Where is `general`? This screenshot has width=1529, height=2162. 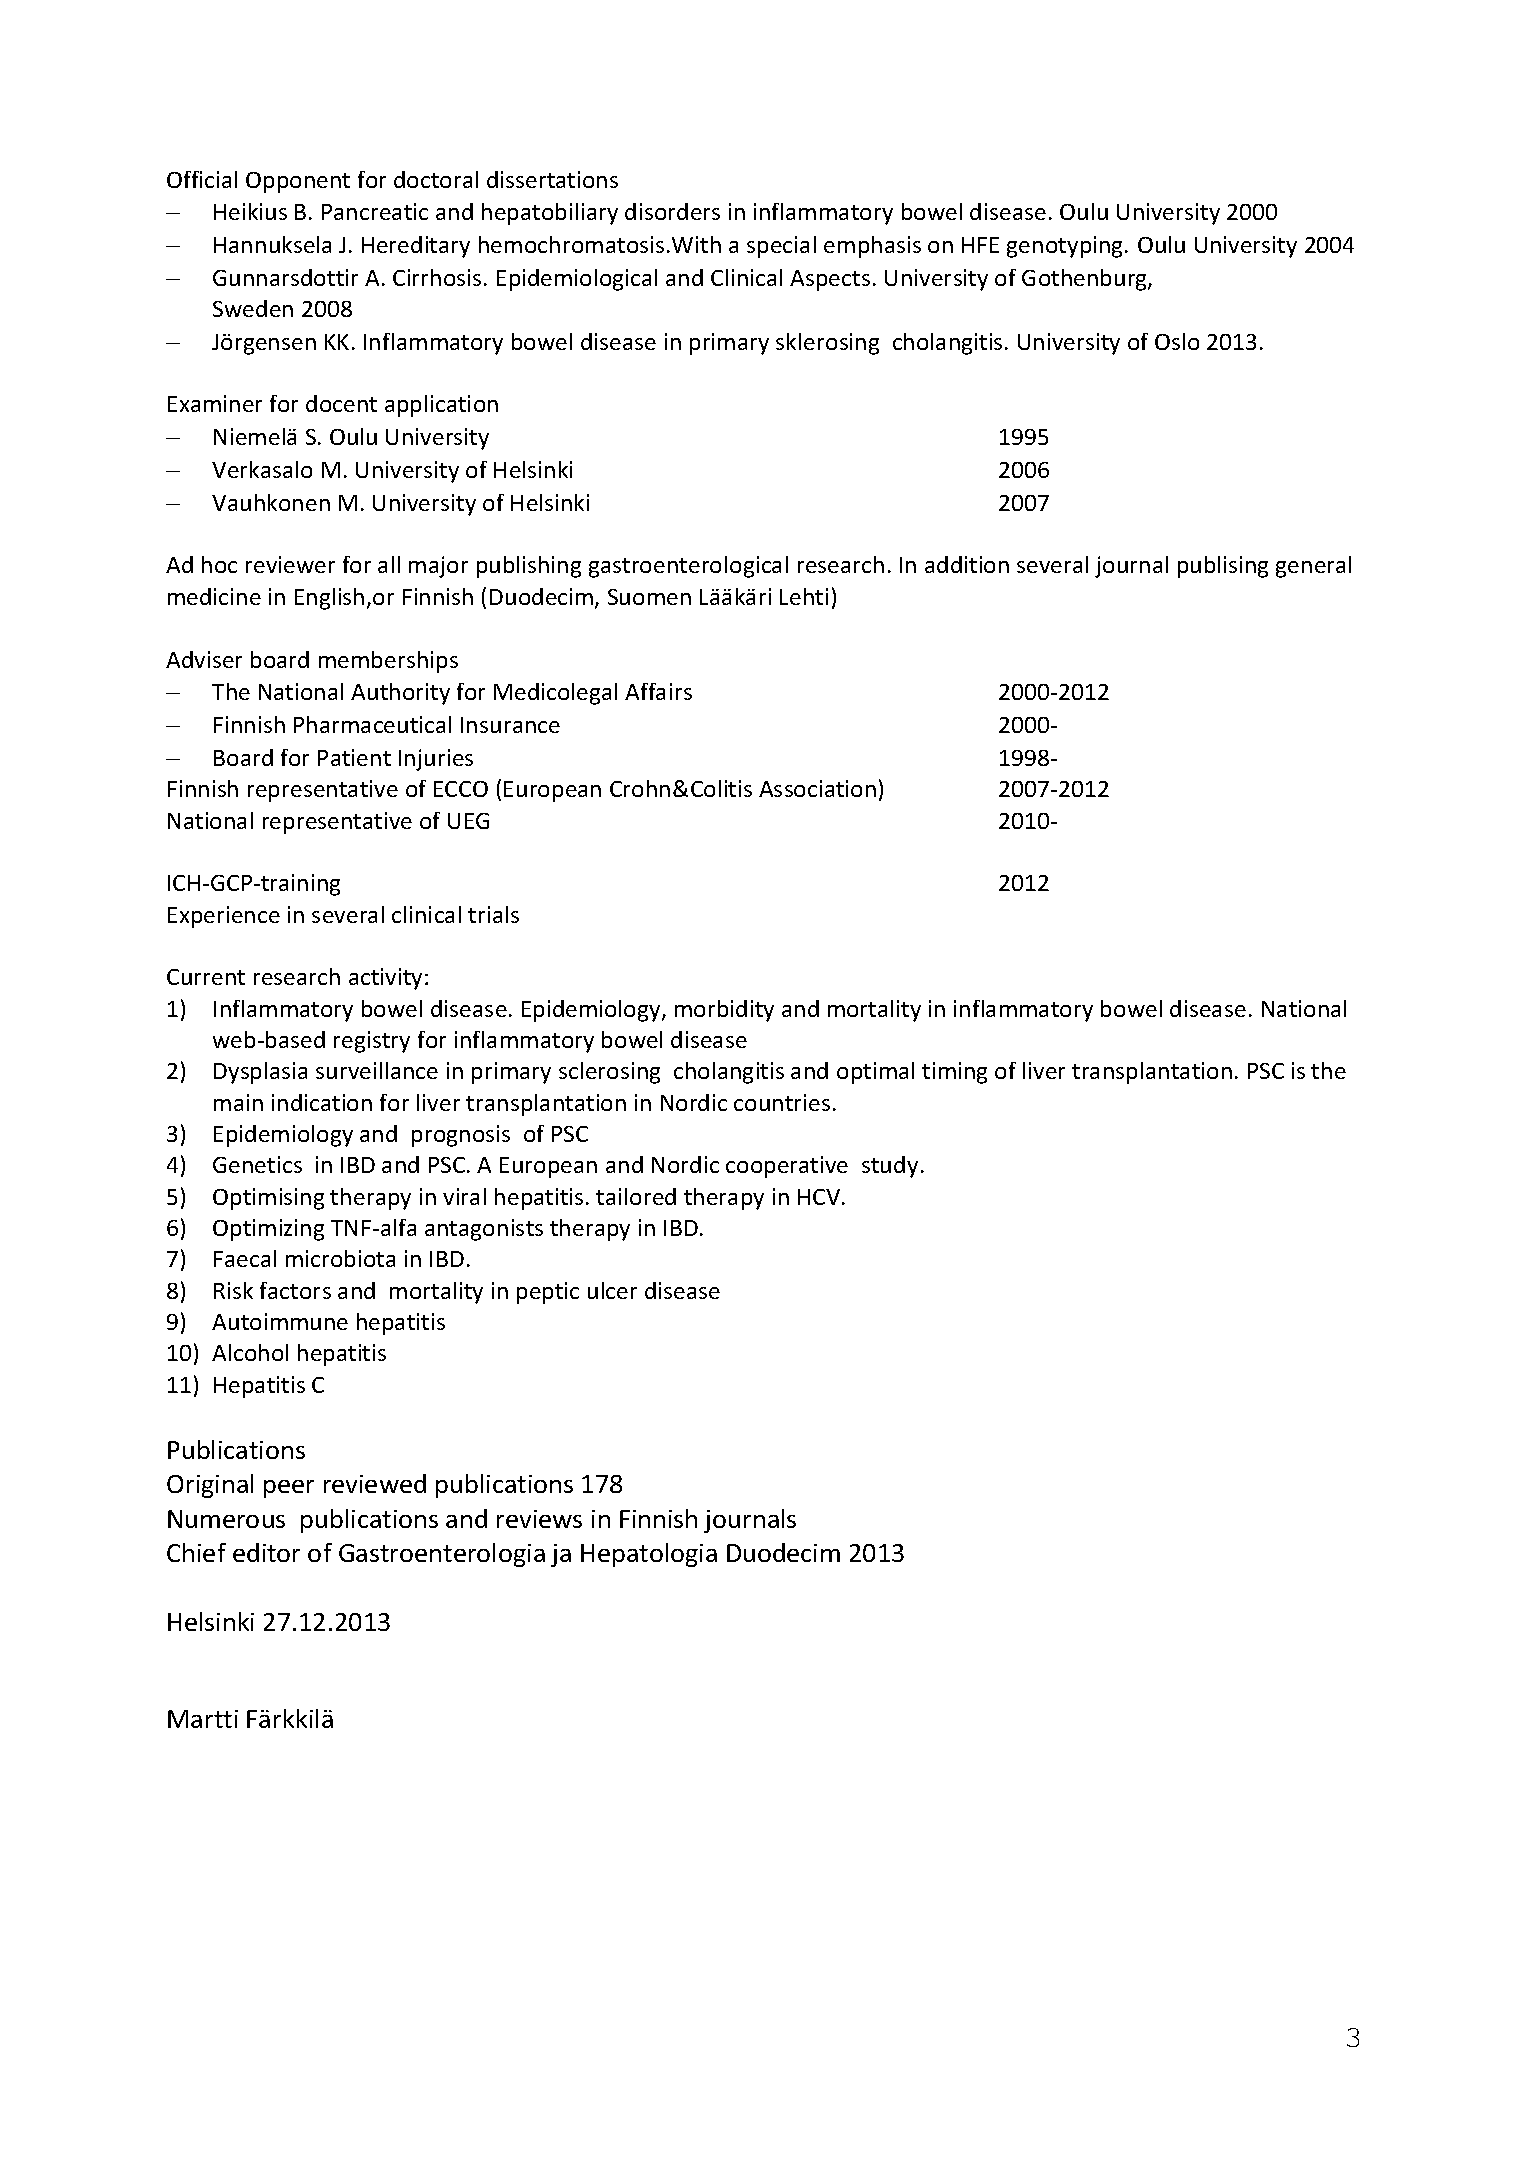
general is located at coordinates (1313, 567).
